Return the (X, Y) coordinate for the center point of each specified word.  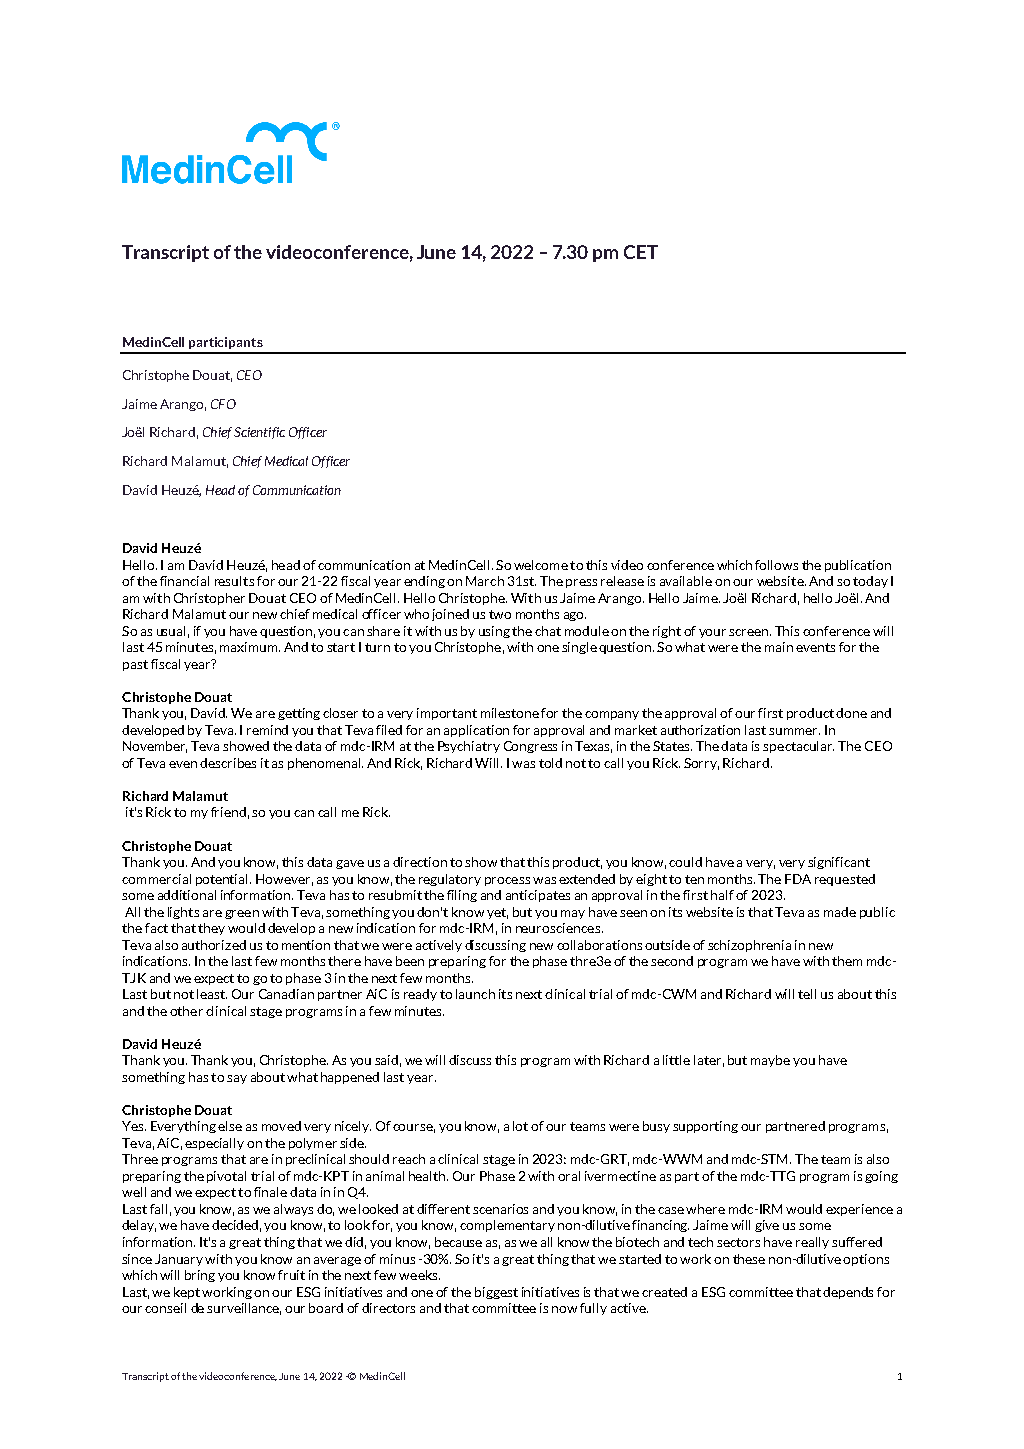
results (234, 581)
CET (641, 252)
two (500, 614)
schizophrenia (749, 946)
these (749, 1259)
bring (200, 1276)
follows (776, 565)
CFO (223, 404)
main (779, 647)
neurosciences (558, 928)
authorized (214, 945)
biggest (496, 1293)
